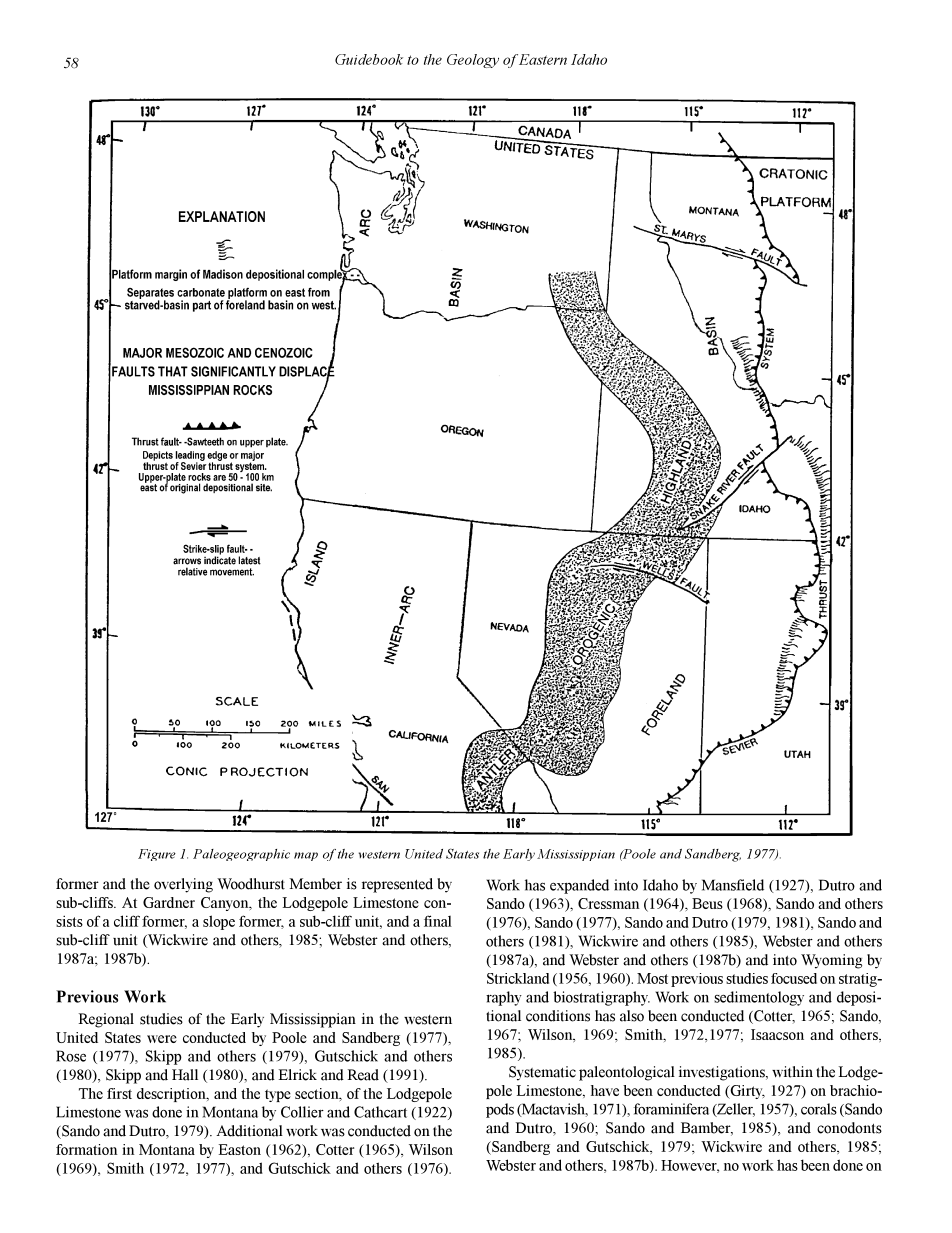 This page has height=1233, width=952. What do you see at coordinates (438, 921) in the page?
I see `final` at bounding box center [438, 921].
